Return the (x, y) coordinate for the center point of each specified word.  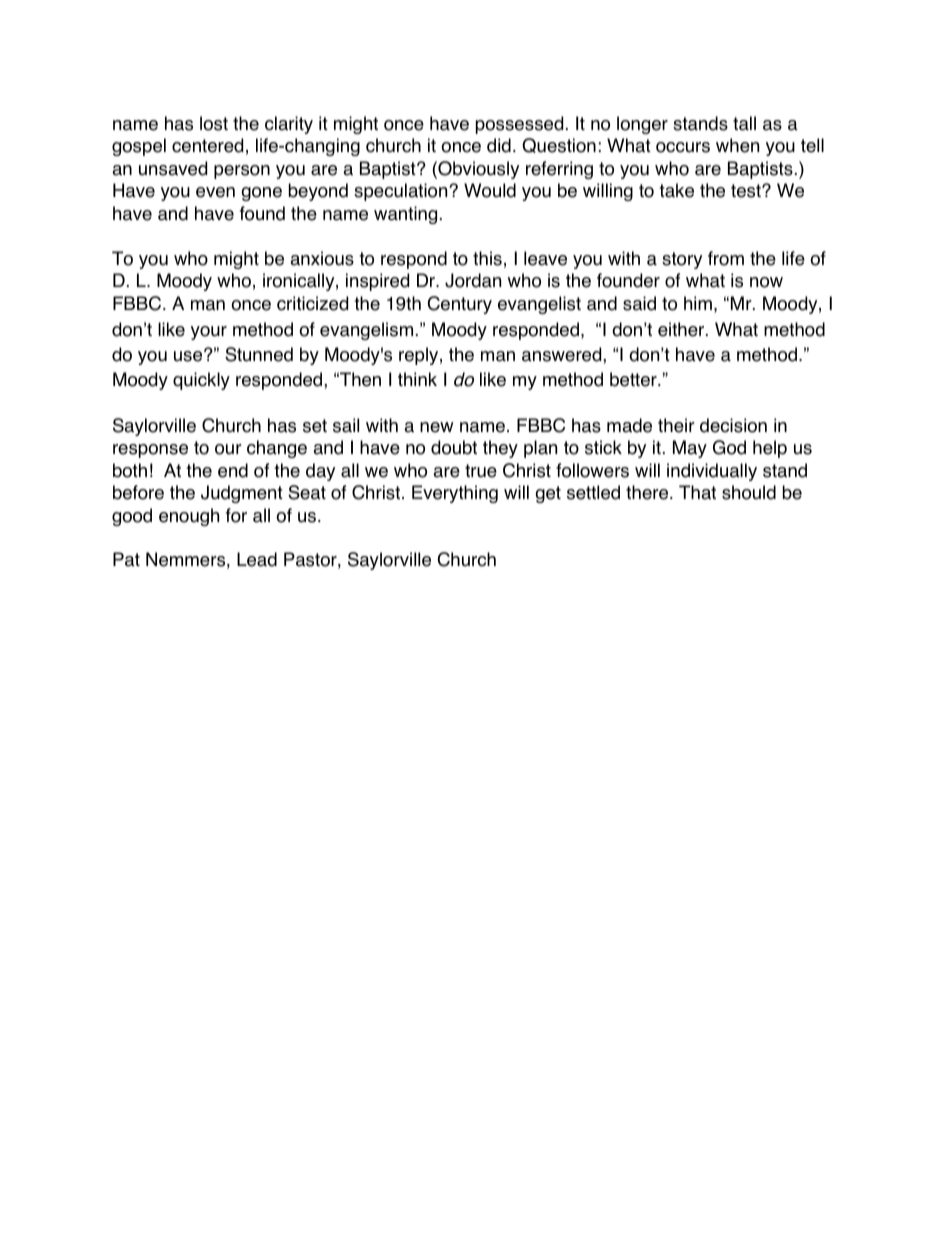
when (737, 145)
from (726, 258)
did (499, 145)
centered (207, 145)
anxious (322, 258)
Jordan (473, 280)
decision (733, 425)
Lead (257, 559)
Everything (455, 494)
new (437, 427)
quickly (201, 381)
